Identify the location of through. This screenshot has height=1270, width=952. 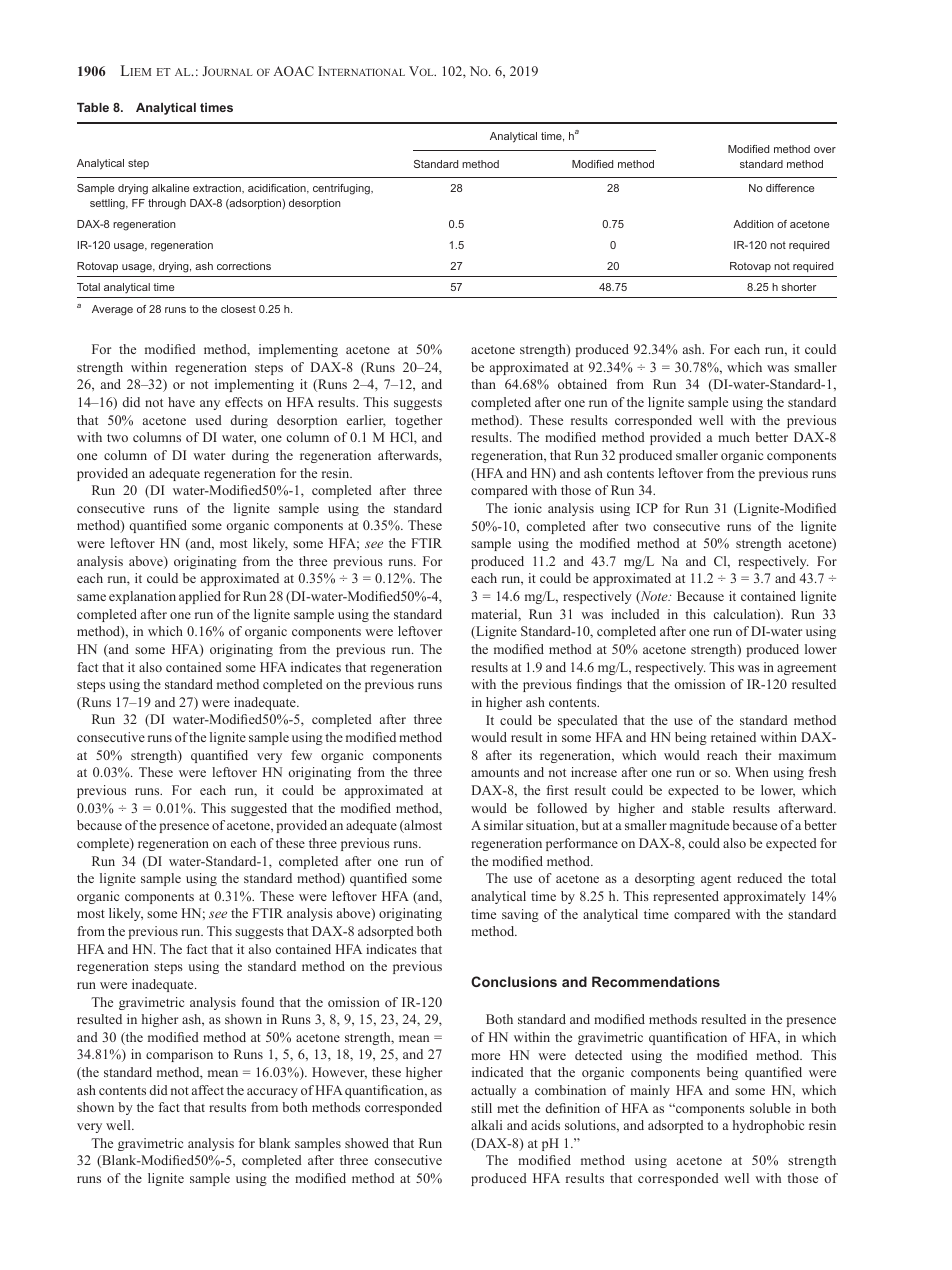
(167, 204).
